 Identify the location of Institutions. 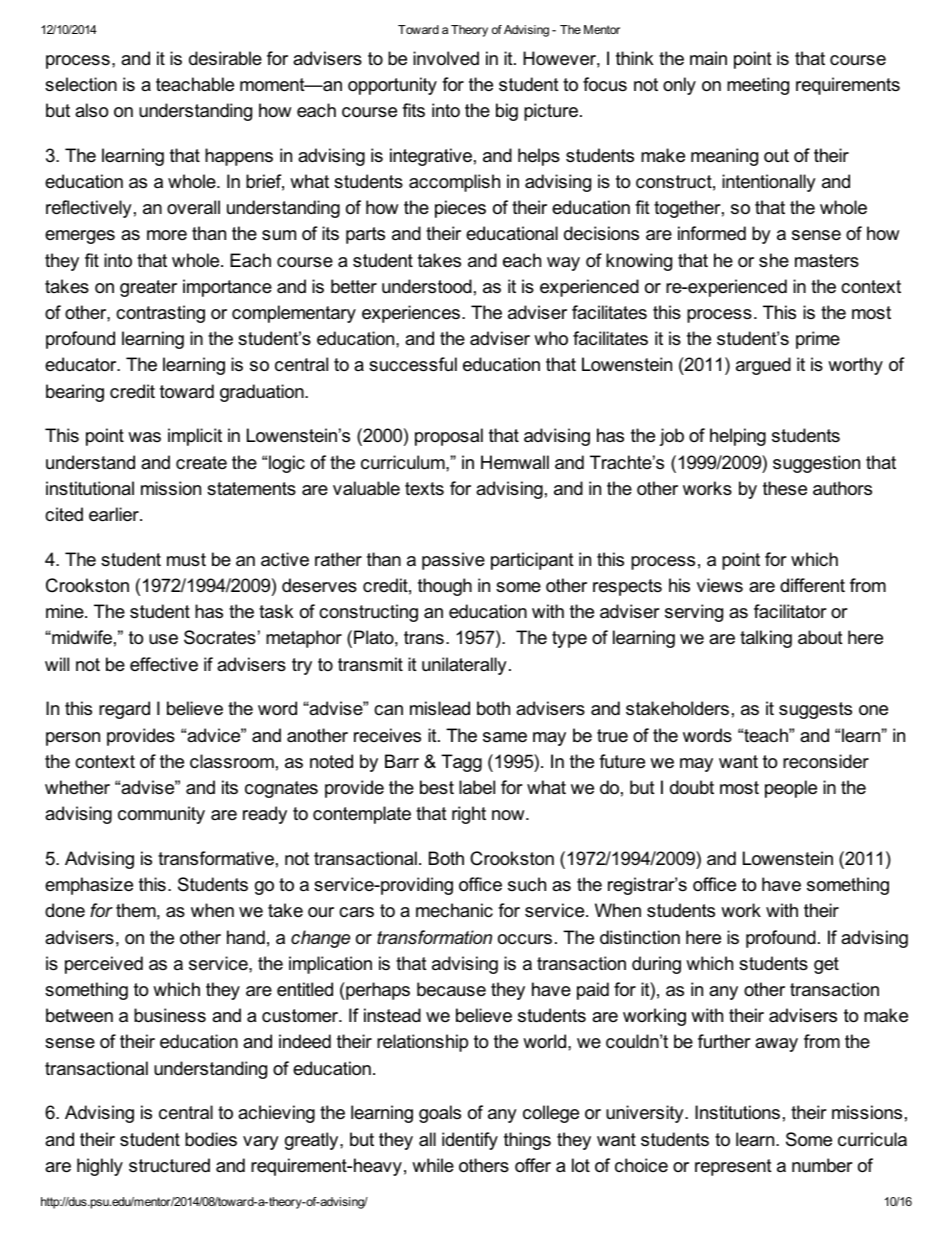
(737, 1112).
